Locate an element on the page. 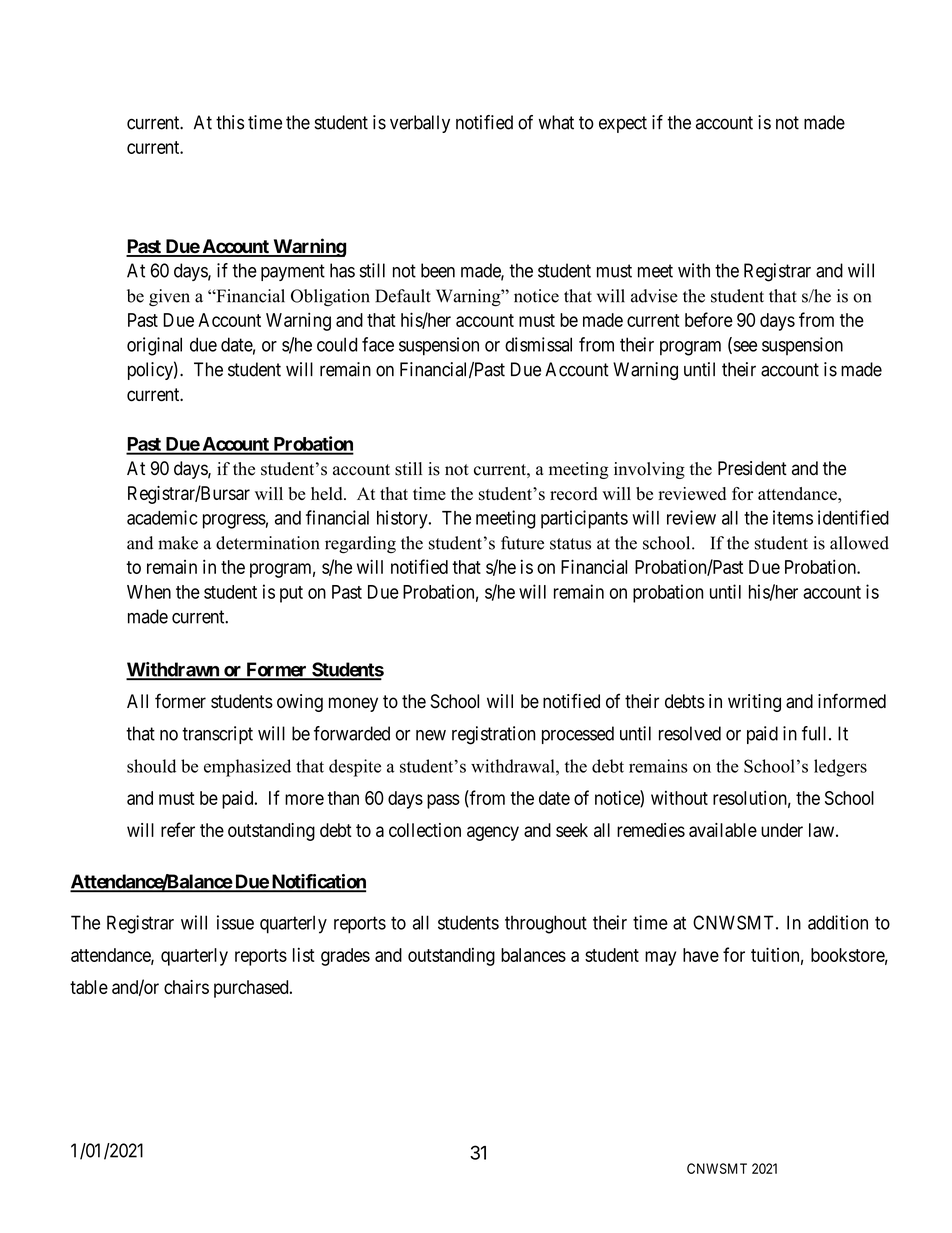  chairs is located at coordinates (186, 987).
